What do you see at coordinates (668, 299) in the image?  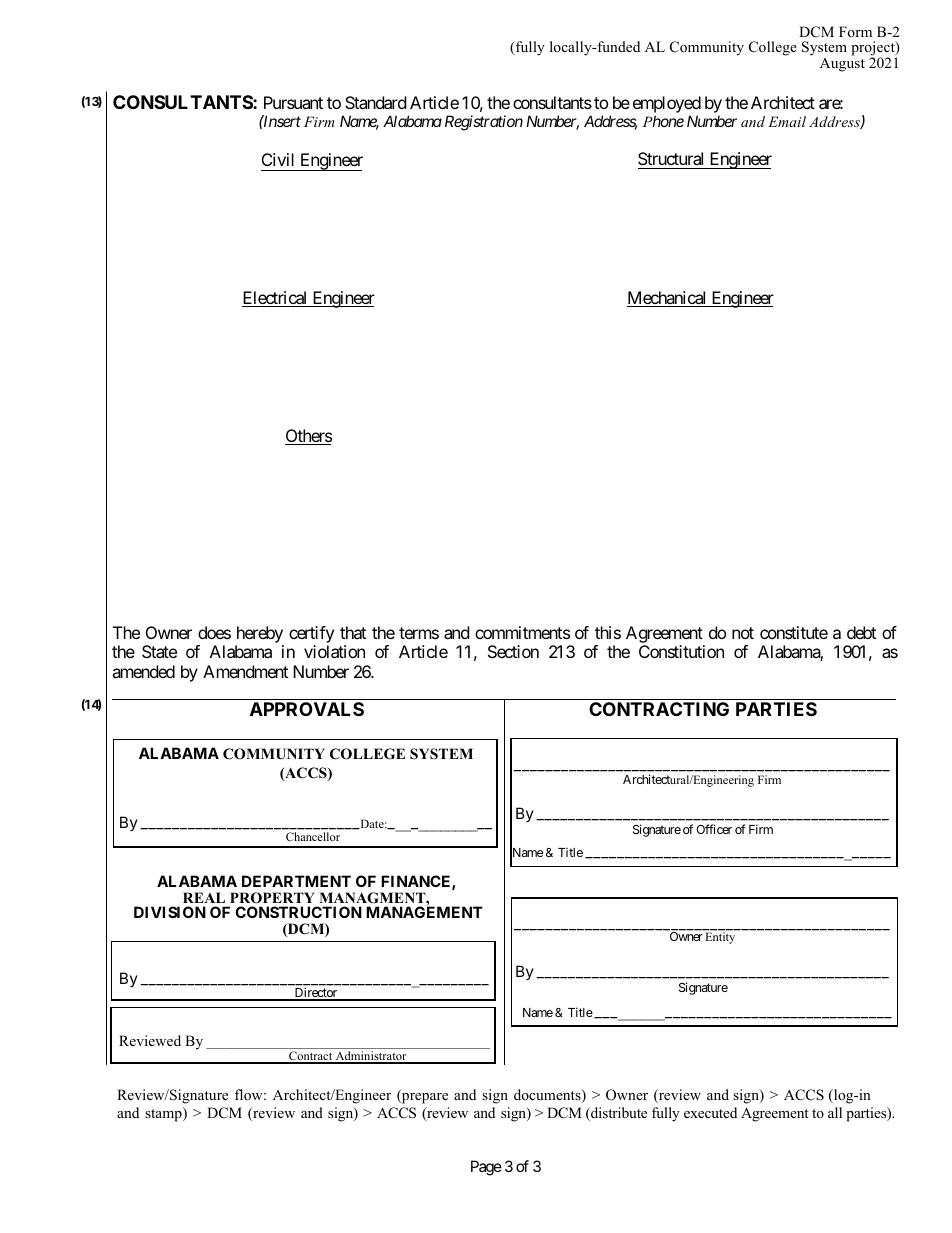 I see `Mechanical` at bounding box center [668, 299].
